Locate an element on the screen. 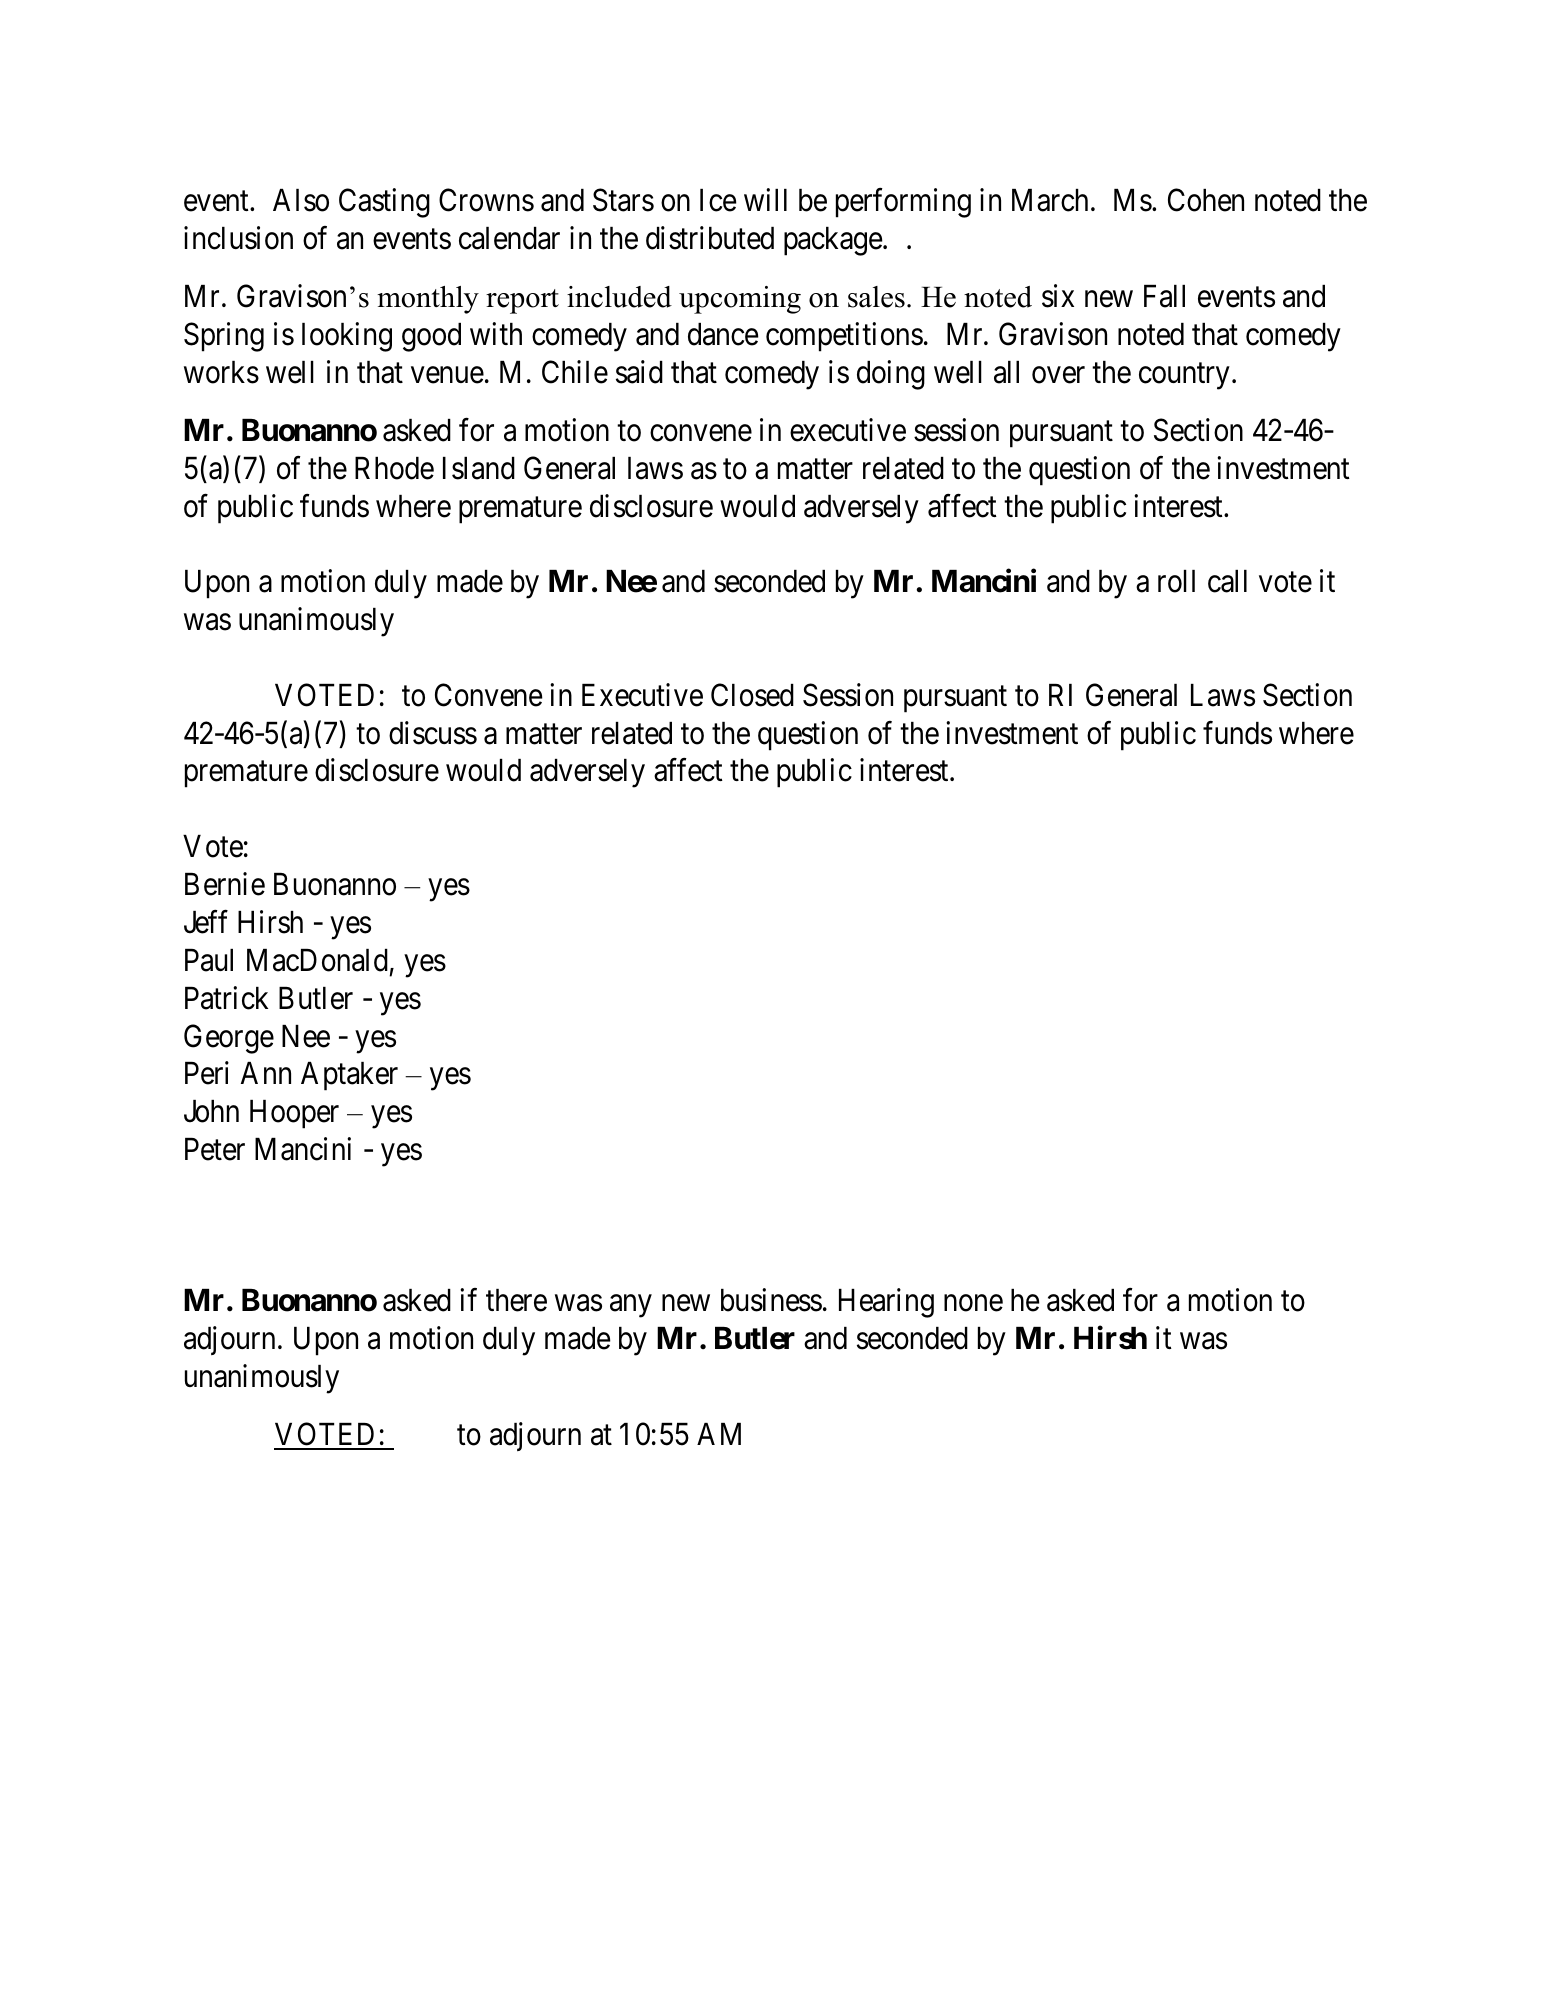  March is located at coordinates (1050, 200).
